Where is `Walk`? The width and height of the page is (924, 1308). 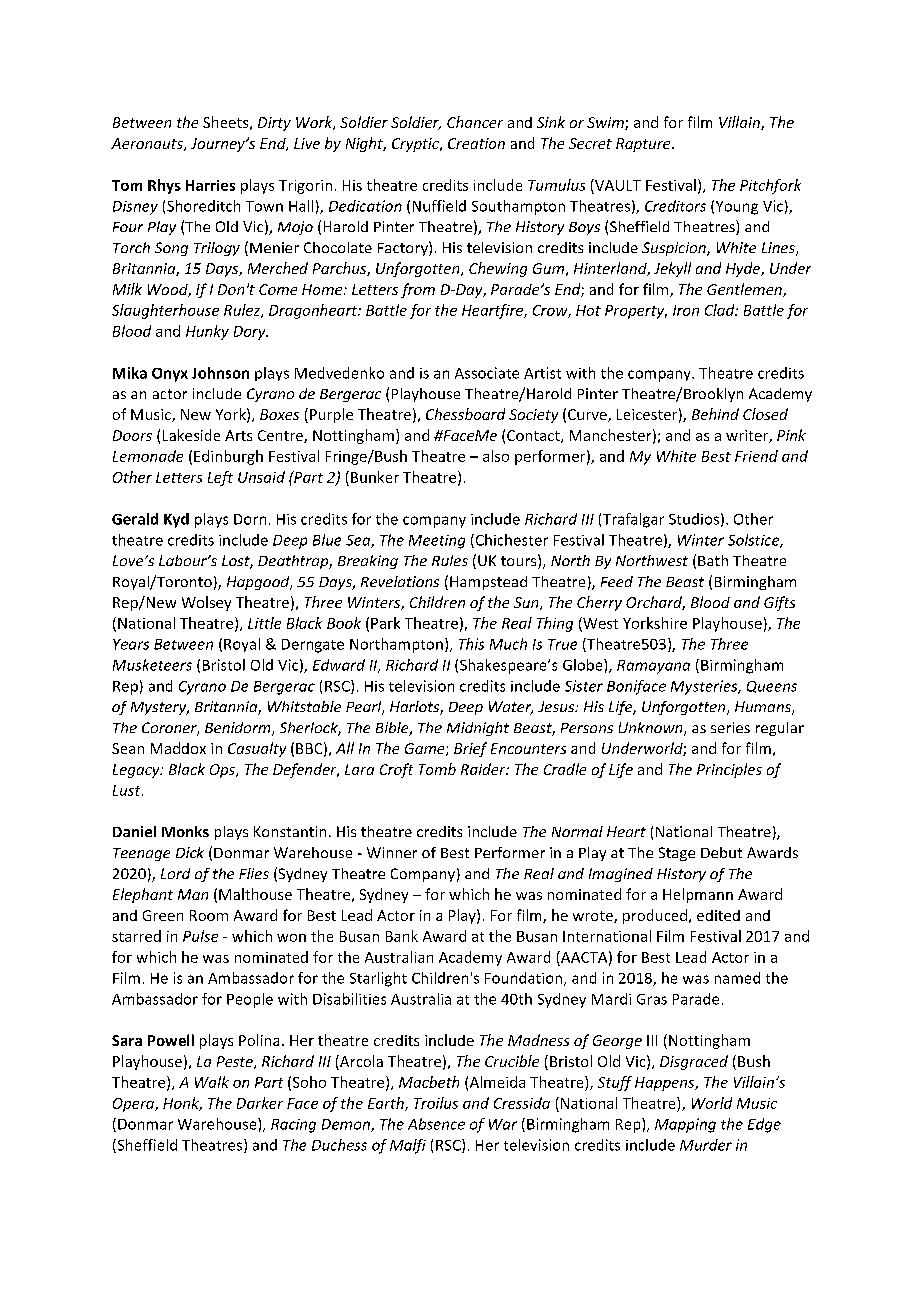 Walk is located at coordinates (212, 1082).
